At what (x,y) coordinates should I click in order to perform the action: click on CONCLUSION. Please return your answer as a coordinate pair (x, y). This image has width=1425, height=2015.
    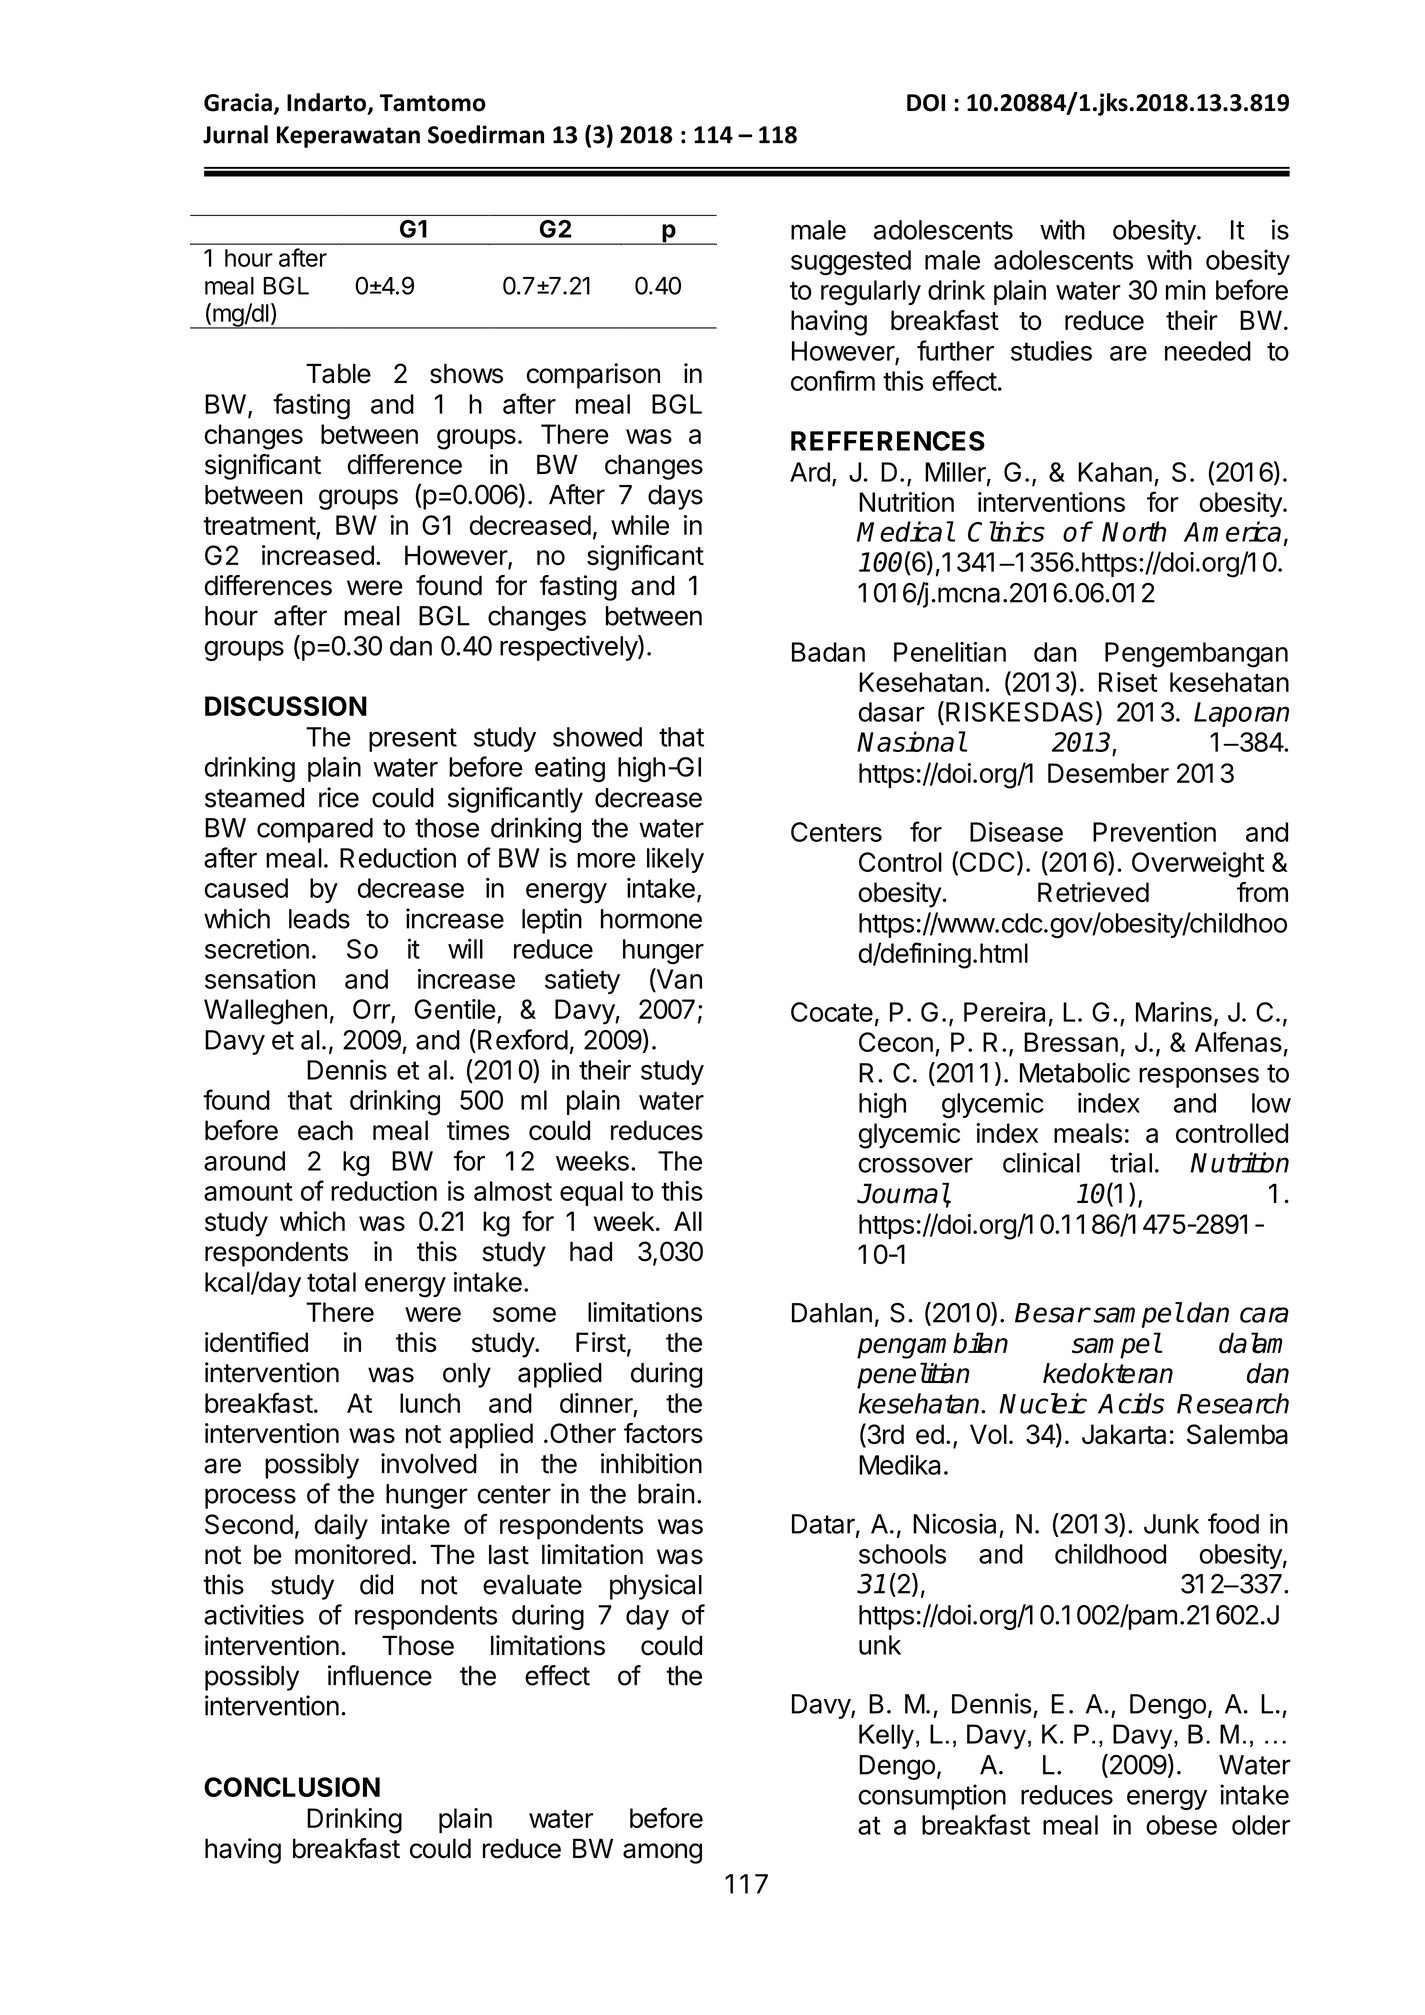
    Looking at the image, I should click on (292, 1787).
